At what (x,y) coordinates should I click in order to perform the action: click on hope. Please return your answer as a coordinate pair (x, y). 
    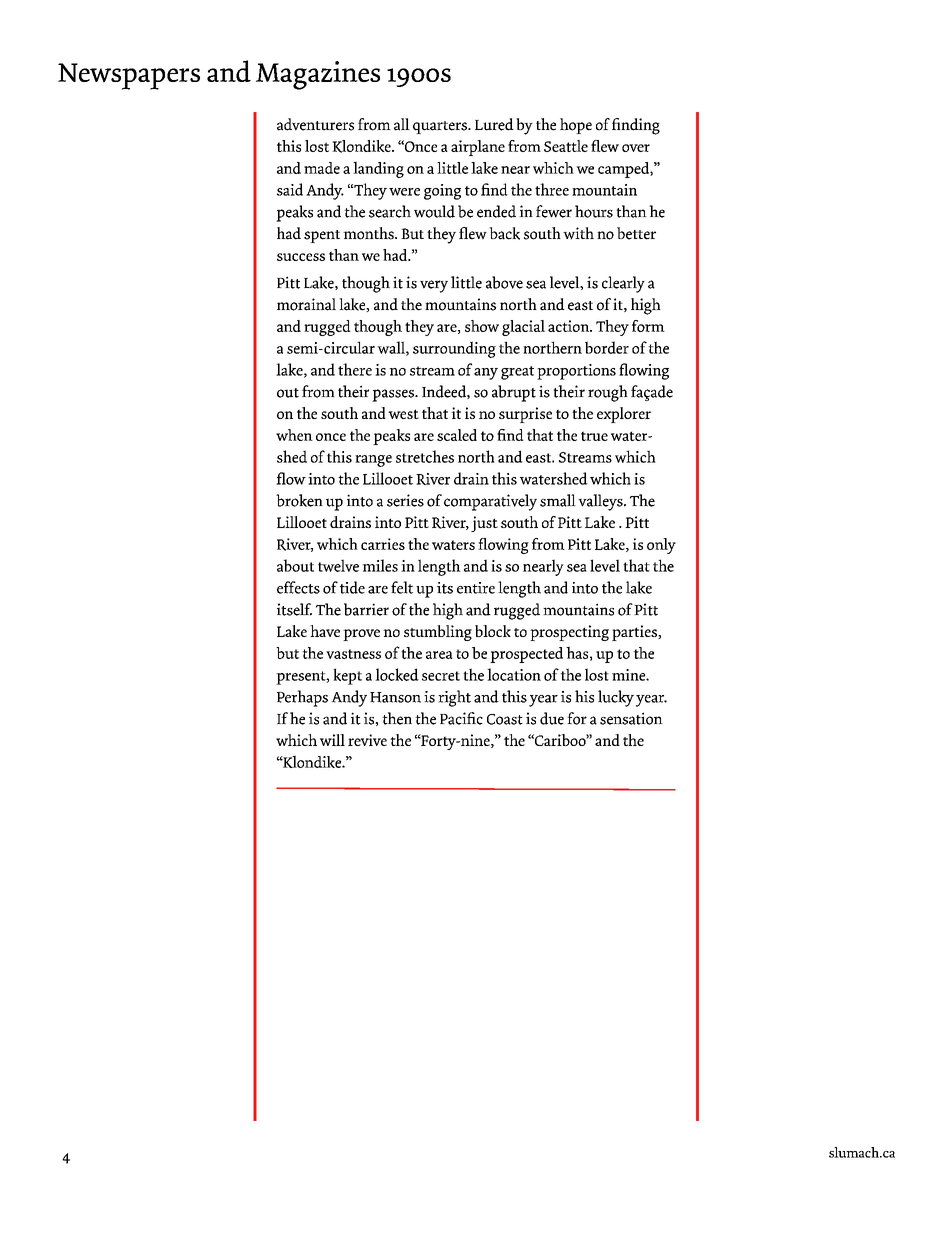
    Looking at the image, I should click on (576, 126).
